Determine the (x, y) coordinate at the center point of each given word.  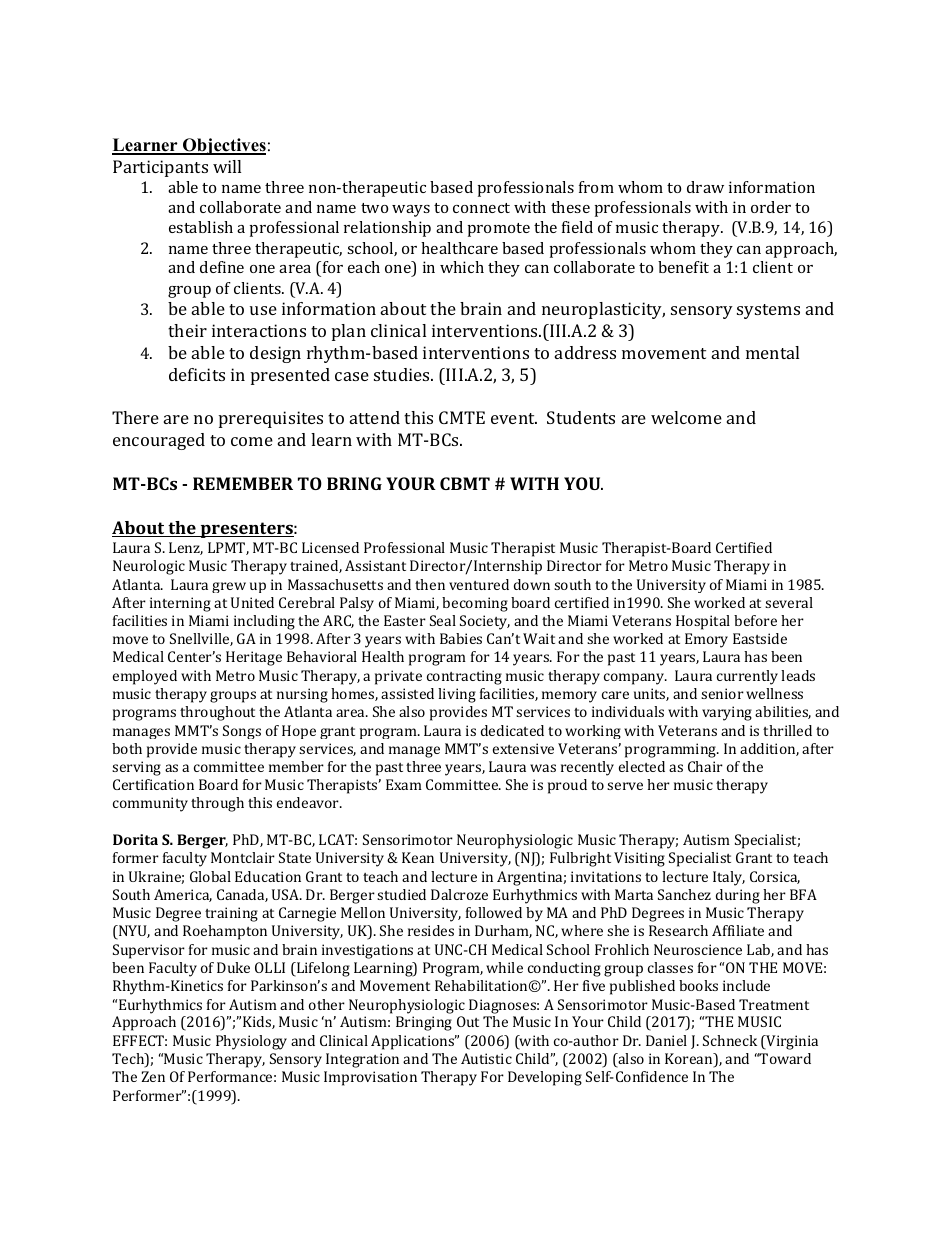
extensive (523, 748)
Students (581, 417)
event (514, 418)
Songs (242, 732)
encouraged (159, 441)
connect (481, 208)
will (227, 166)
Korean (690, 1060)
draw (705, 187)
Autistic (486, 1058)
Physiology (251, 1042)
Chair (705, 766)
